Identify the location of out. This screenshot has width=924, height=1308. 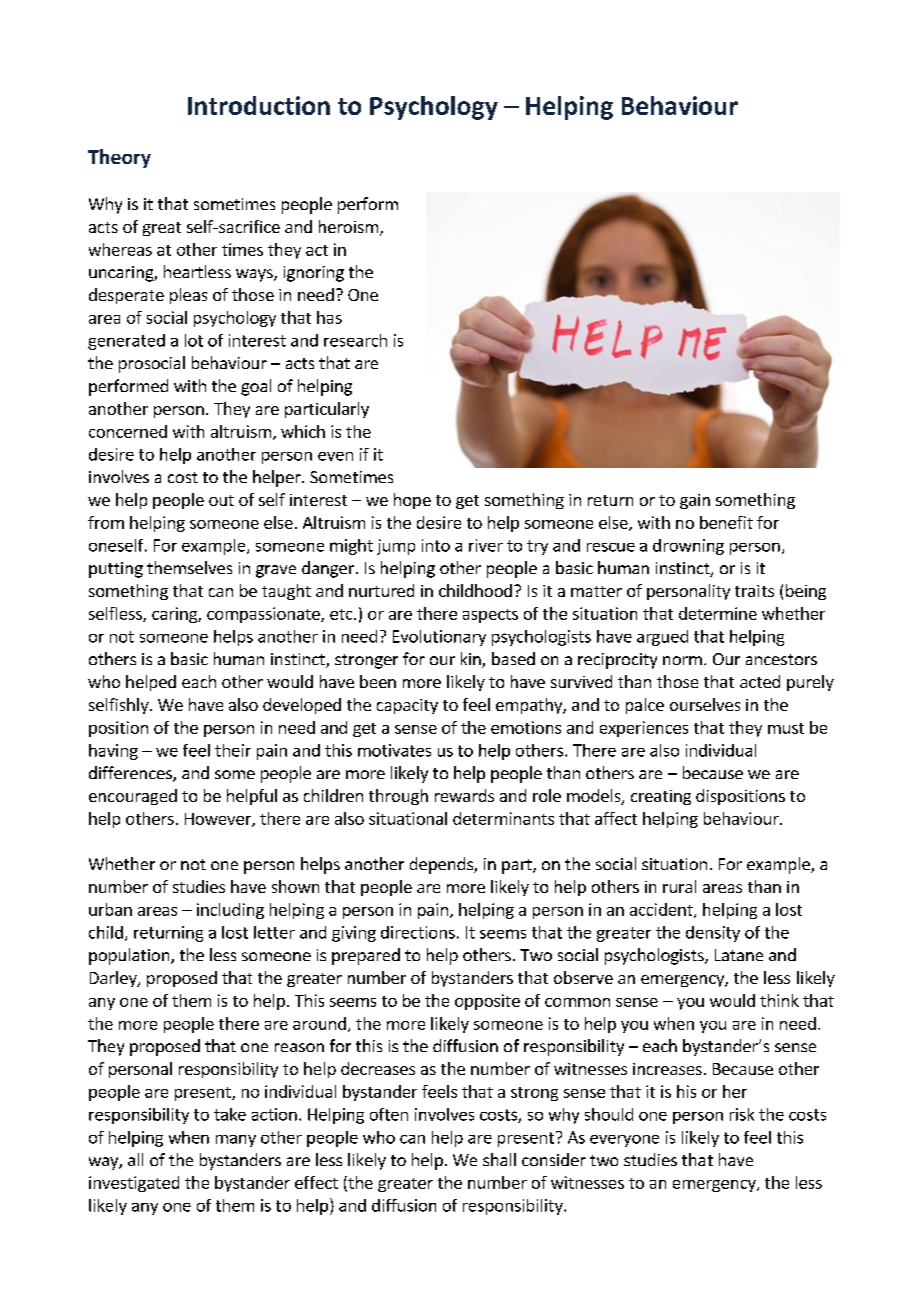
(221, 500).
